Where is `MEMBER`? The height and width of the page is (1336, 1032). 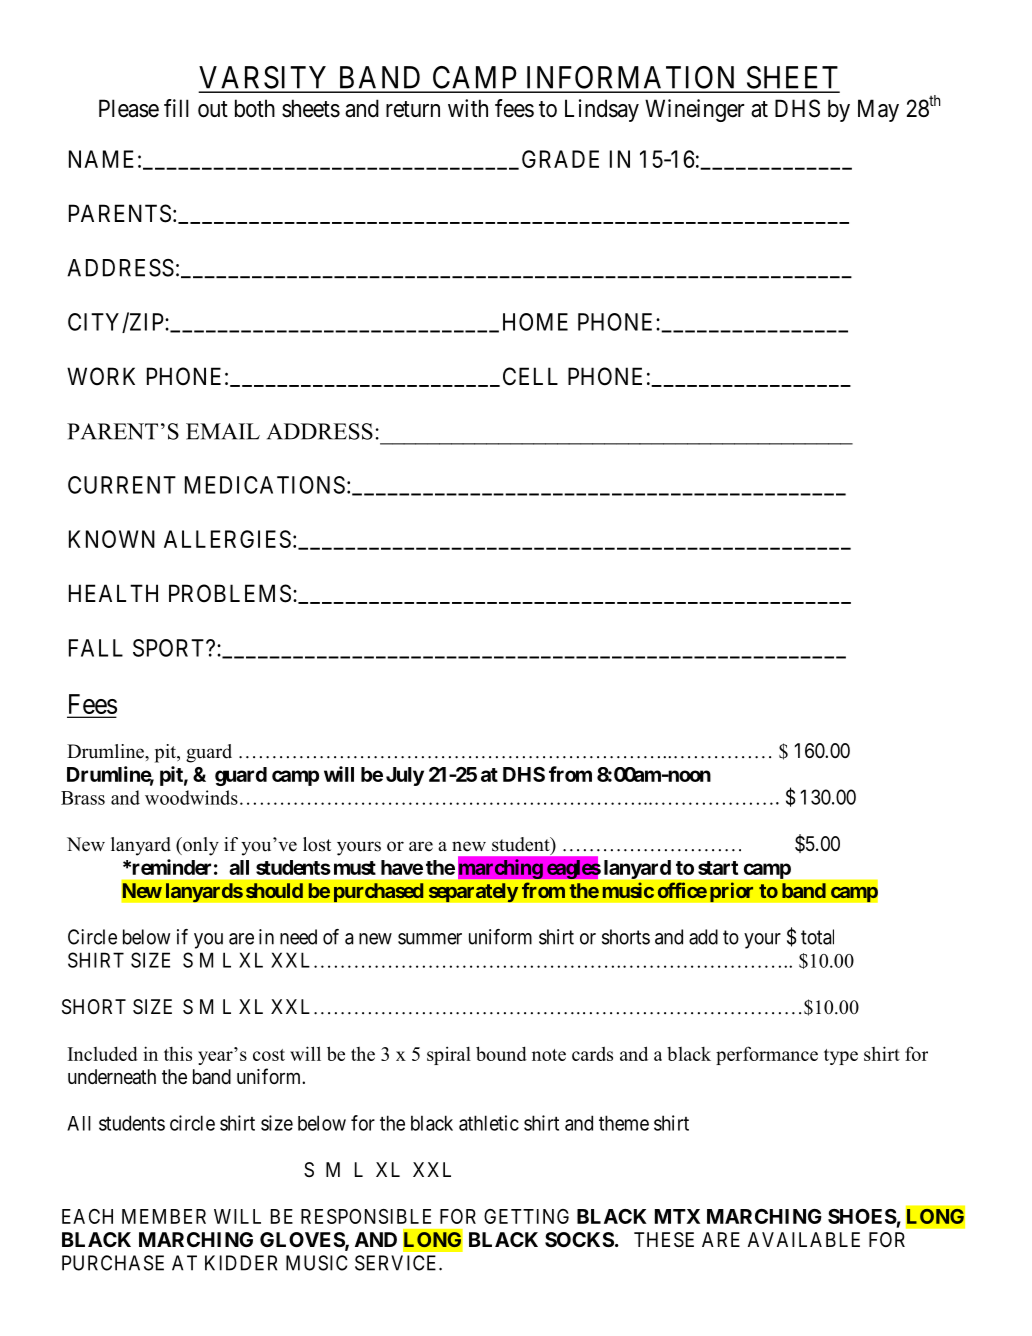
MEMBER is located at coordinates (164, 1216).
